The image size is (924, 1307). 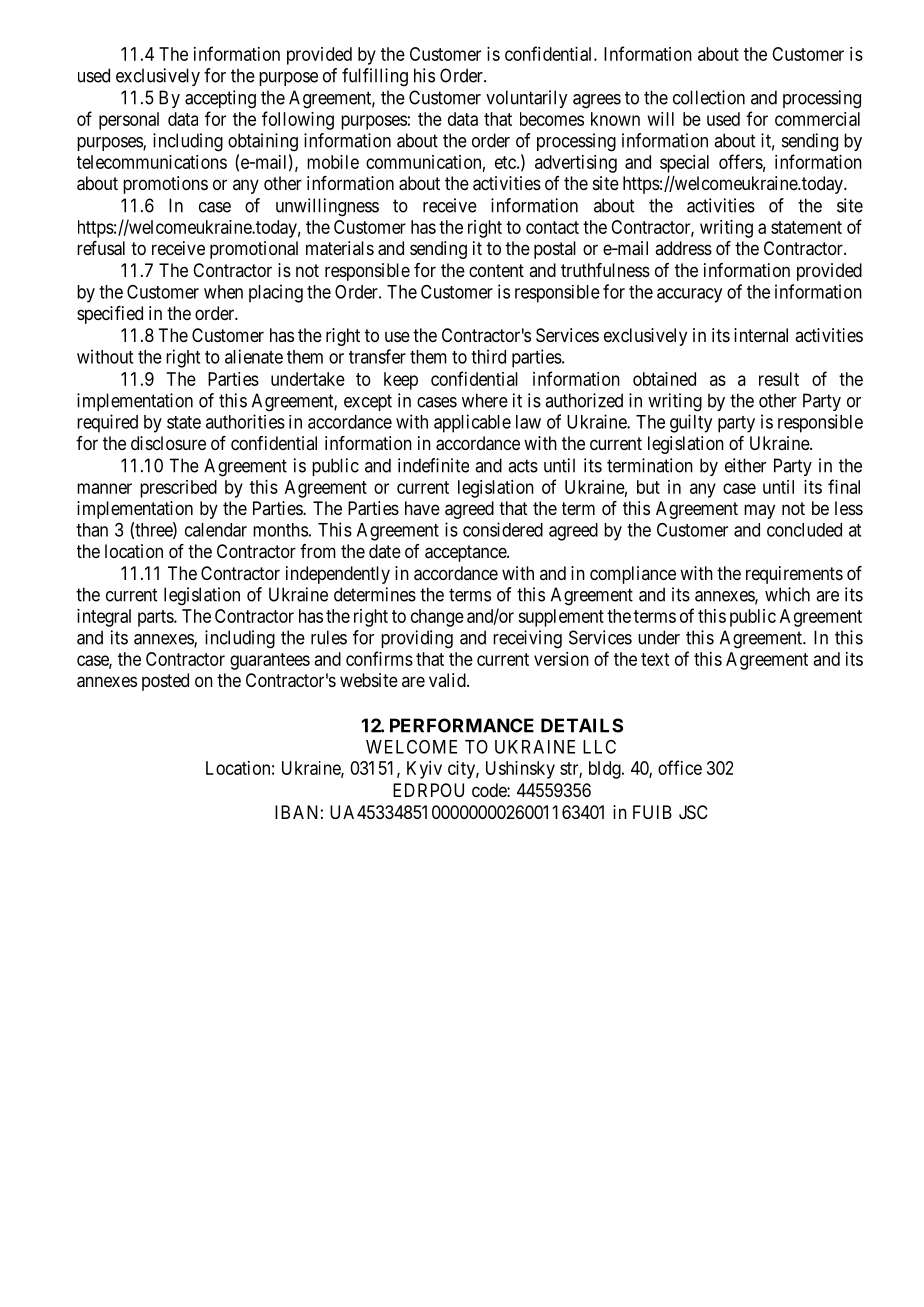 What do you see at coordinates (220, 99) in the image?
I see `accepting` at bounding box center [220, 99].
